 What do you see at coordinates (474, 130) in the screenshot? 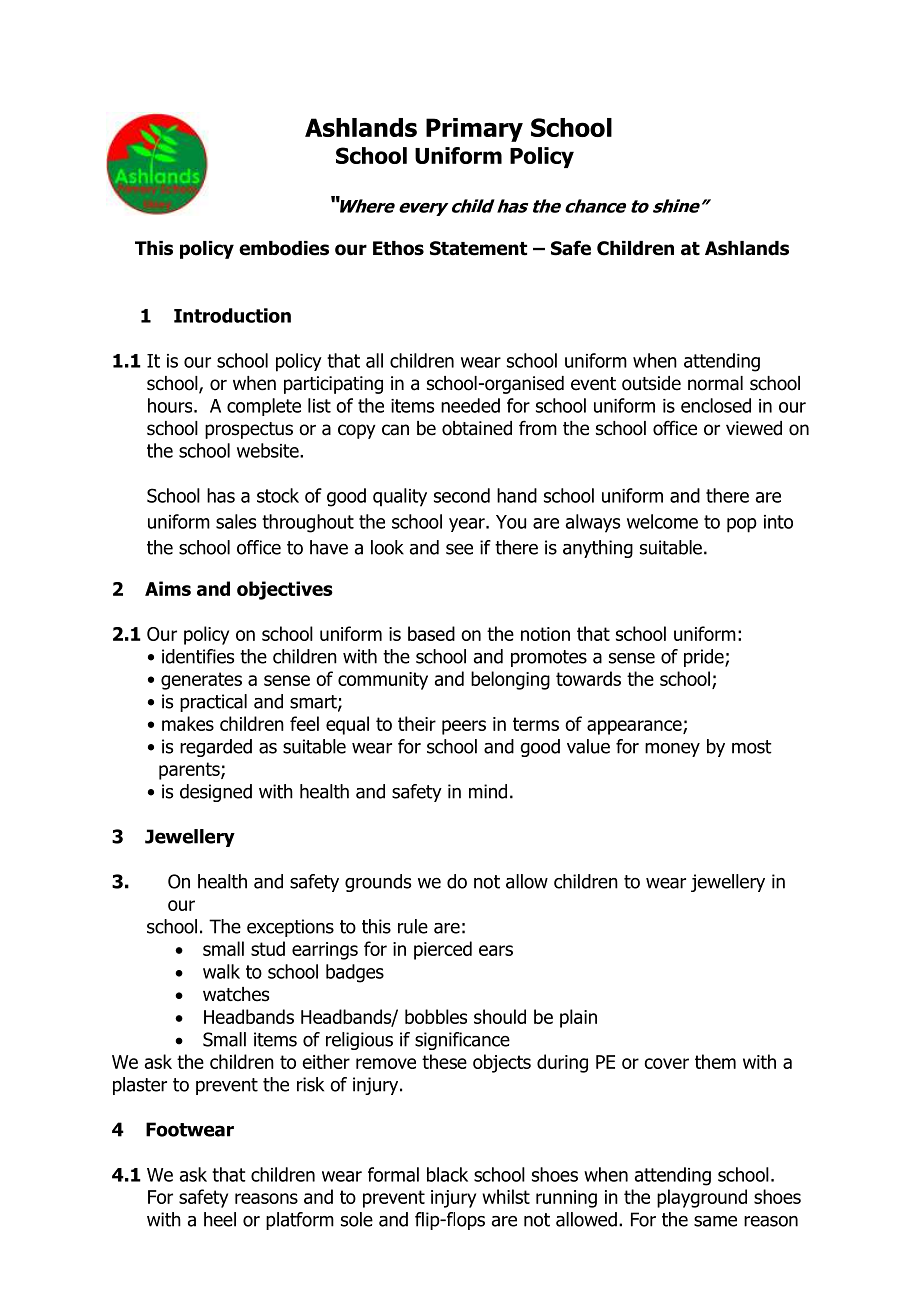
I see `Primary` at bounding box center [474, 130].
